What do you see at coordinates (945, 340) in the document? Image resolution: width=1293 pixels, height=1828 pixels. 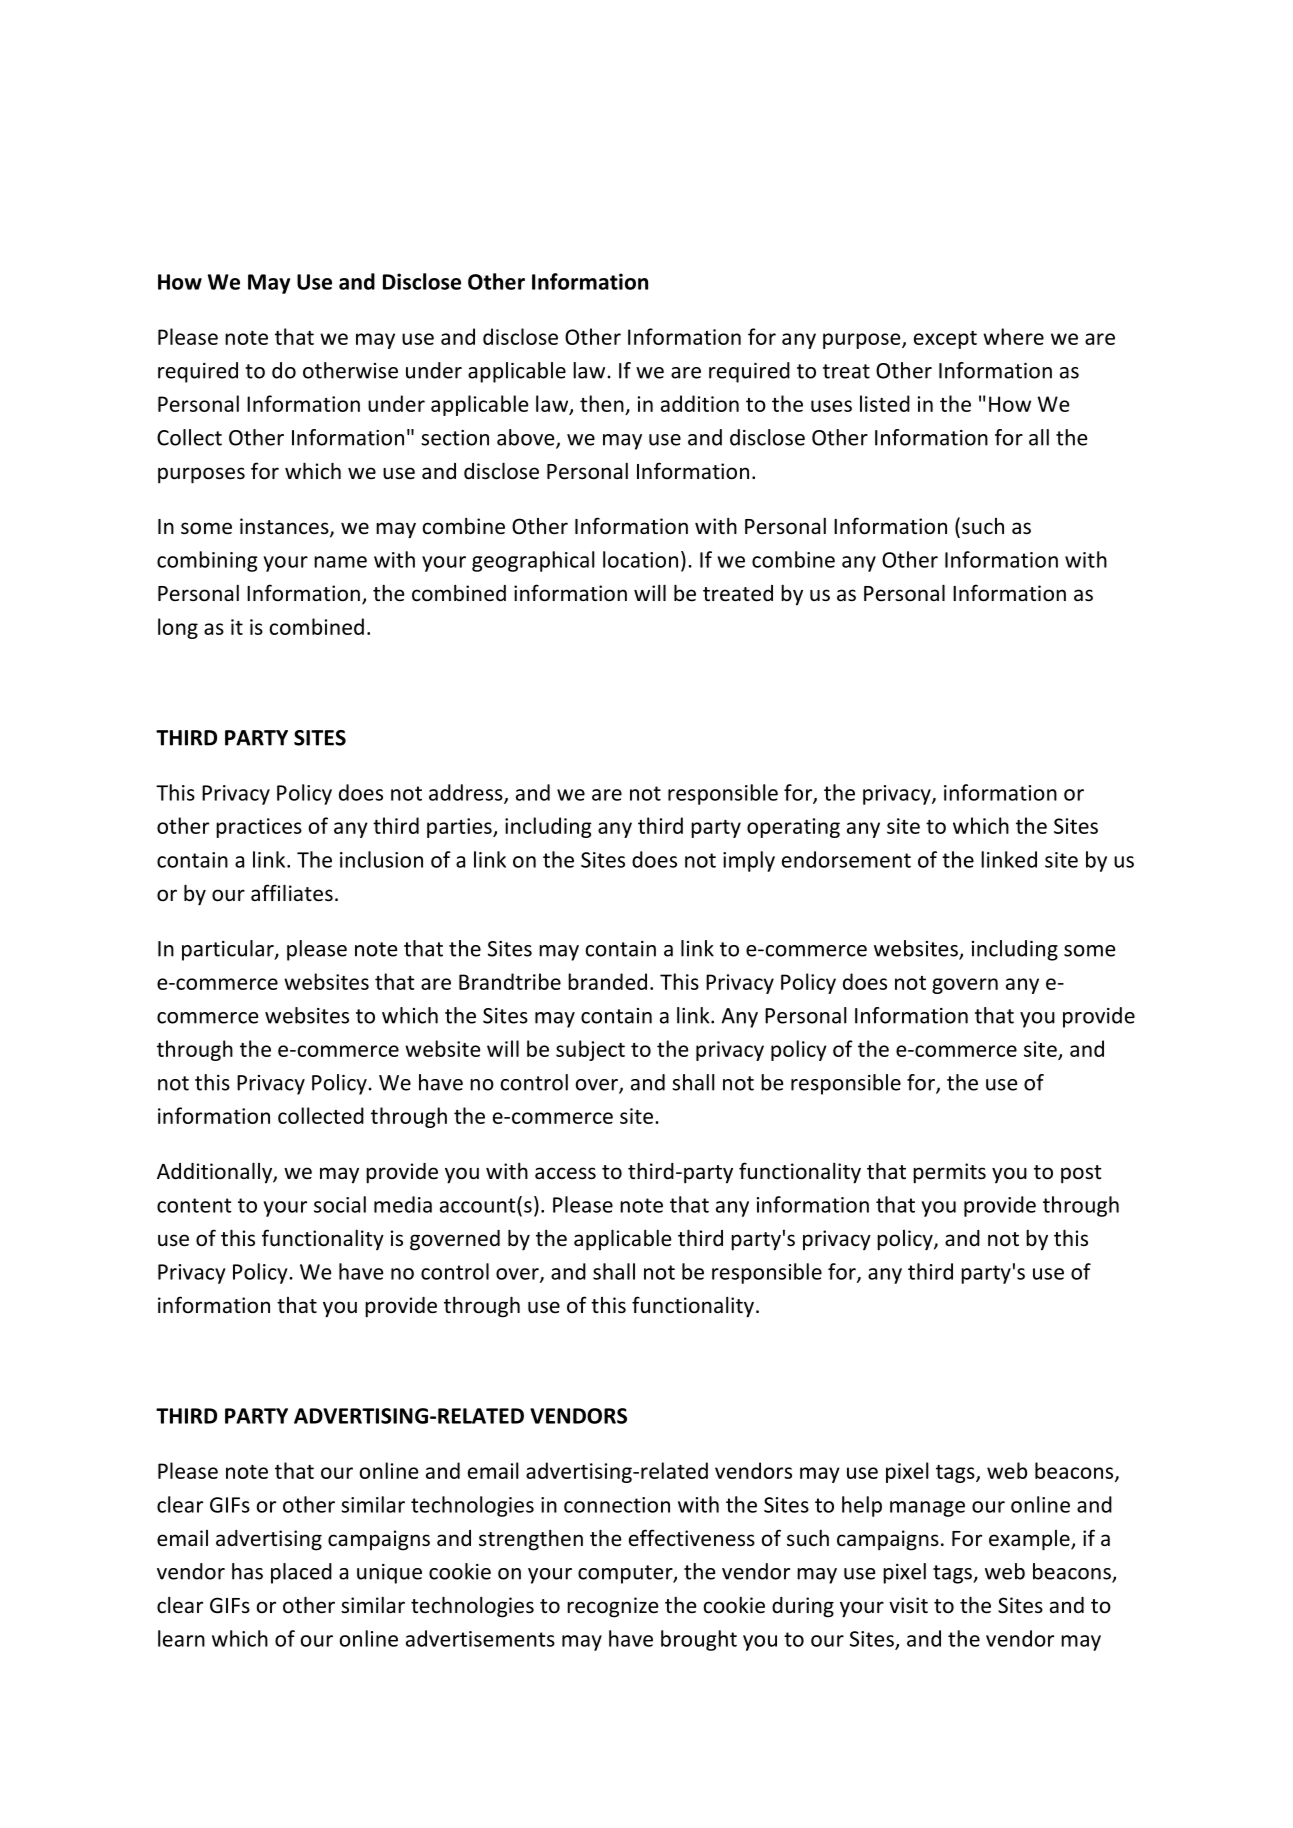 I see `except` at bounding box center [945, 340].
